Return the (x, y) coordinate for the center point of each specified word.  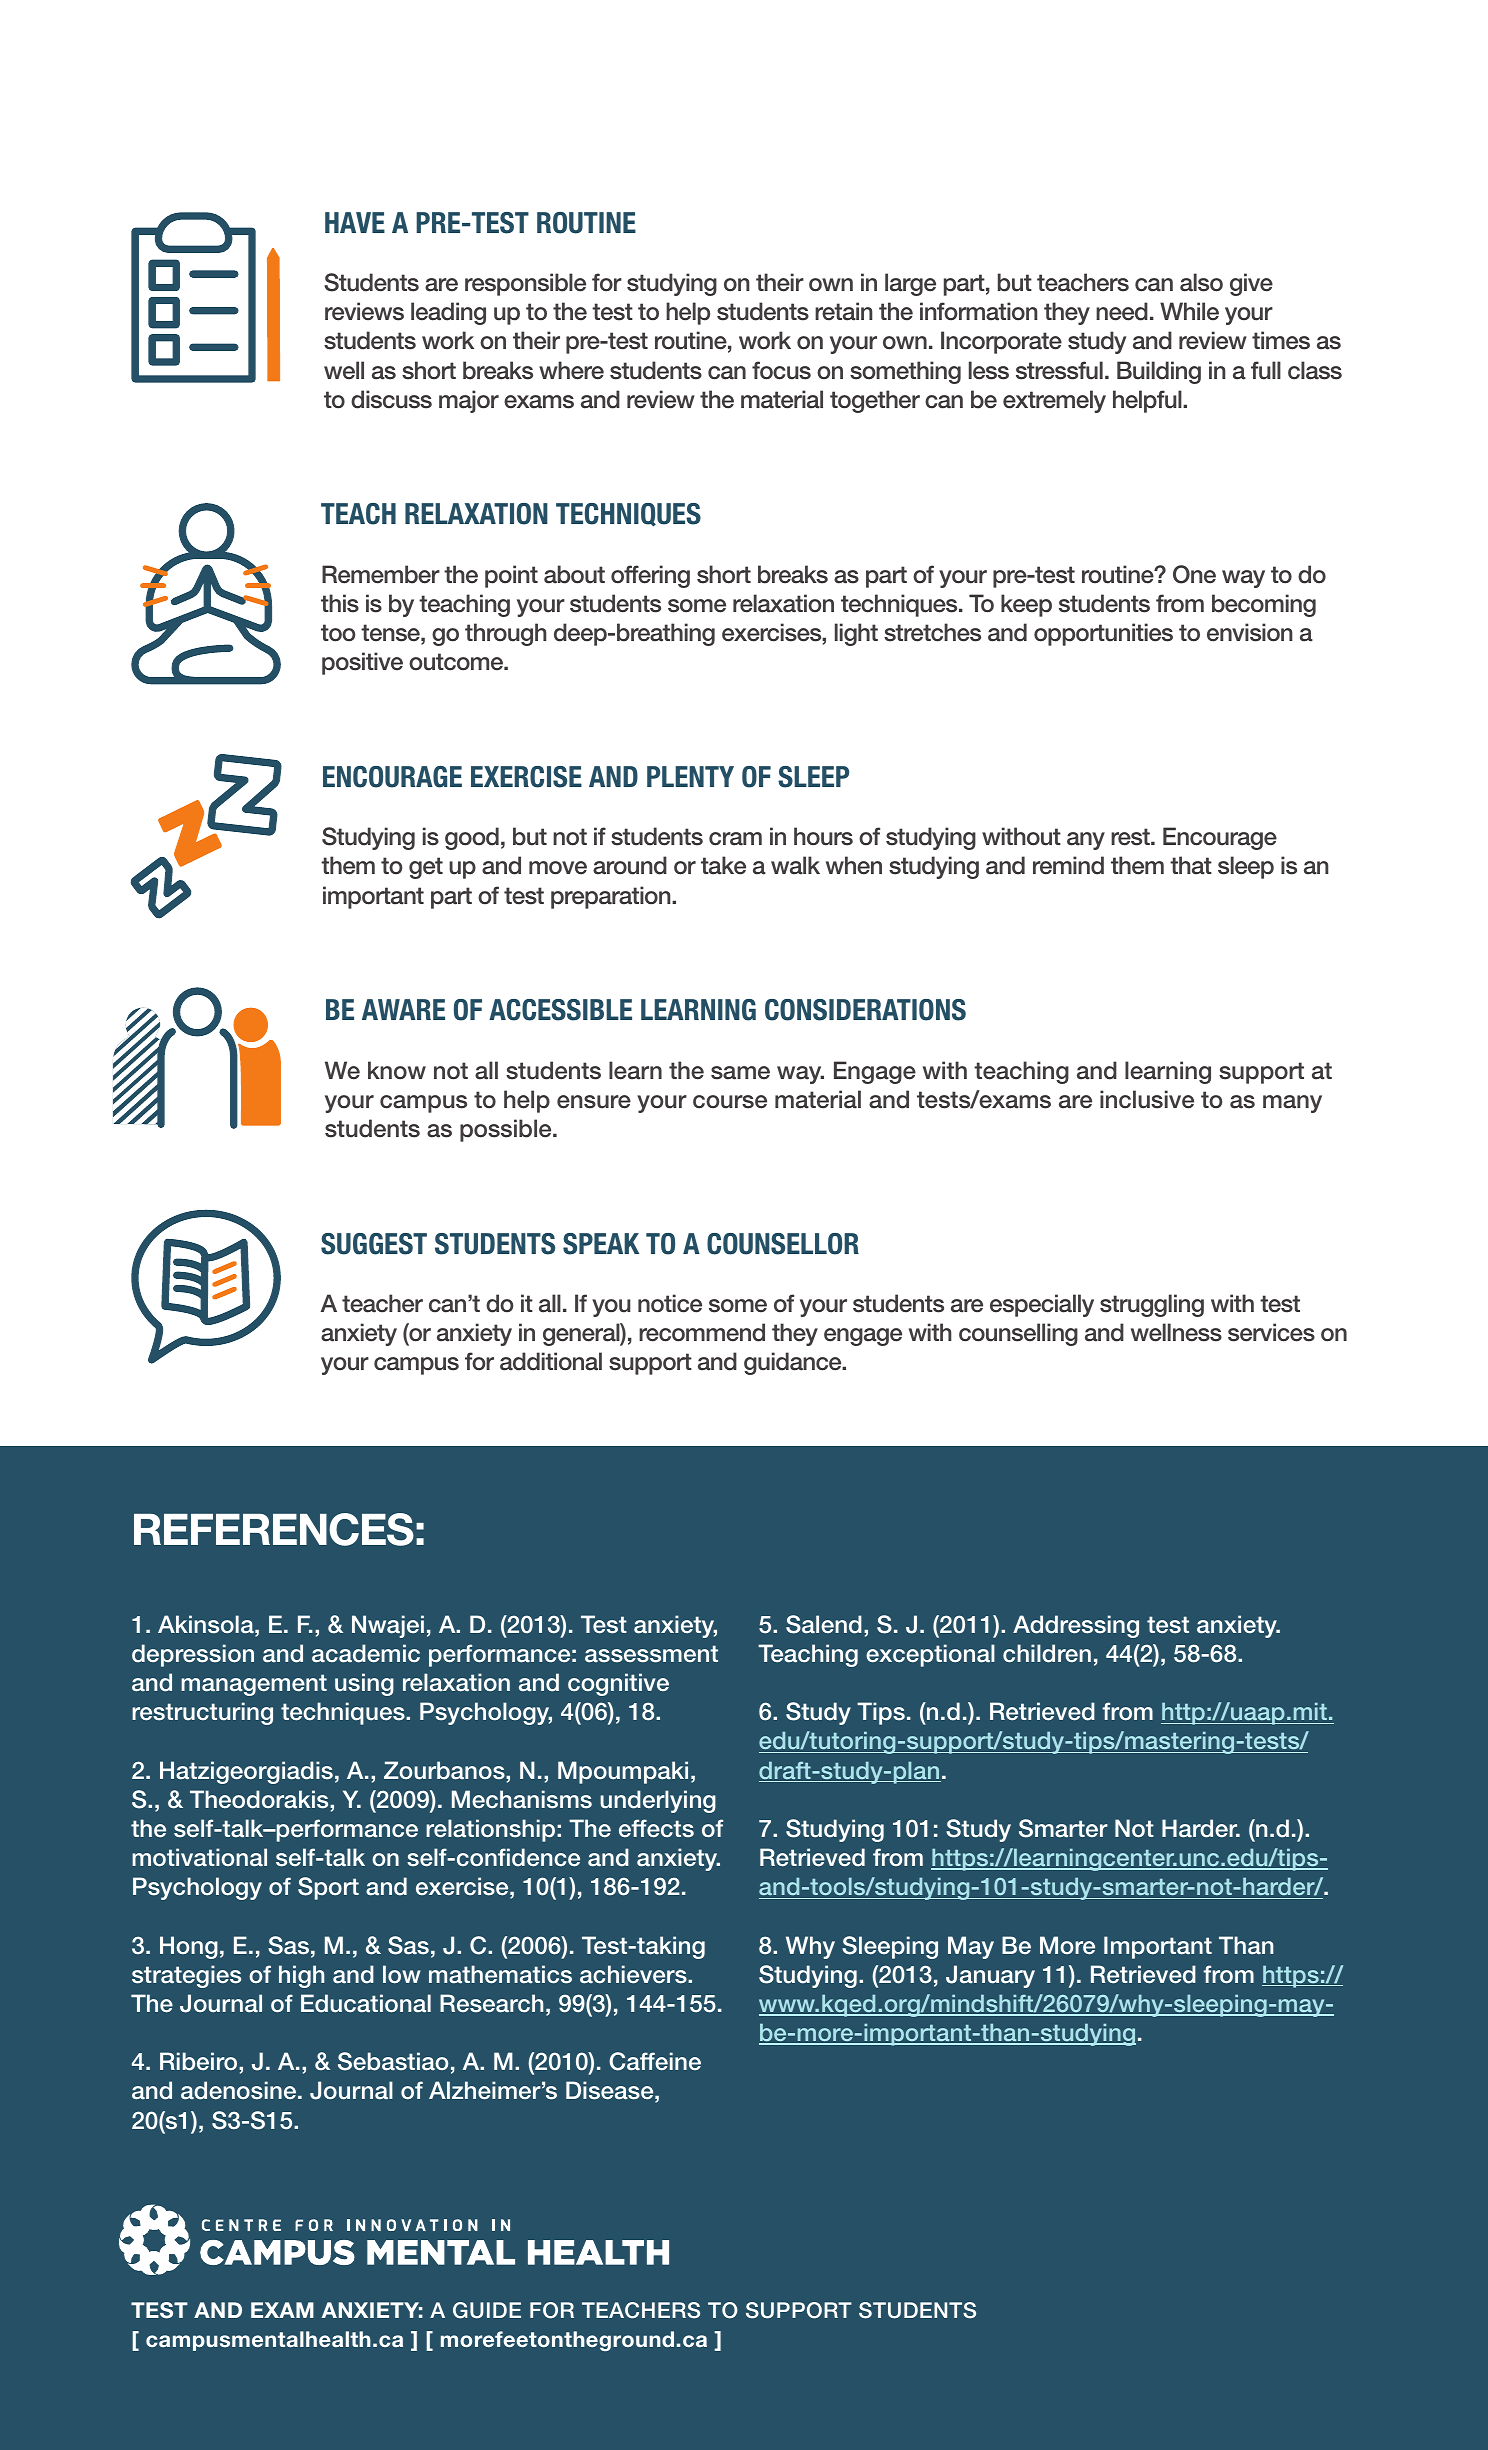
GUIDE (487, 2310)
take (723, 865)
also (1201, 282)
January (990, 1976)
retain (843, 311)
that (1191, 865)
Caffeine (655, 2061)
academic (366, 1653)
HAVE (355, 222)
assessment (651, 1654)
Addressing (1076, 1626)
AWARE (403, 1009)
